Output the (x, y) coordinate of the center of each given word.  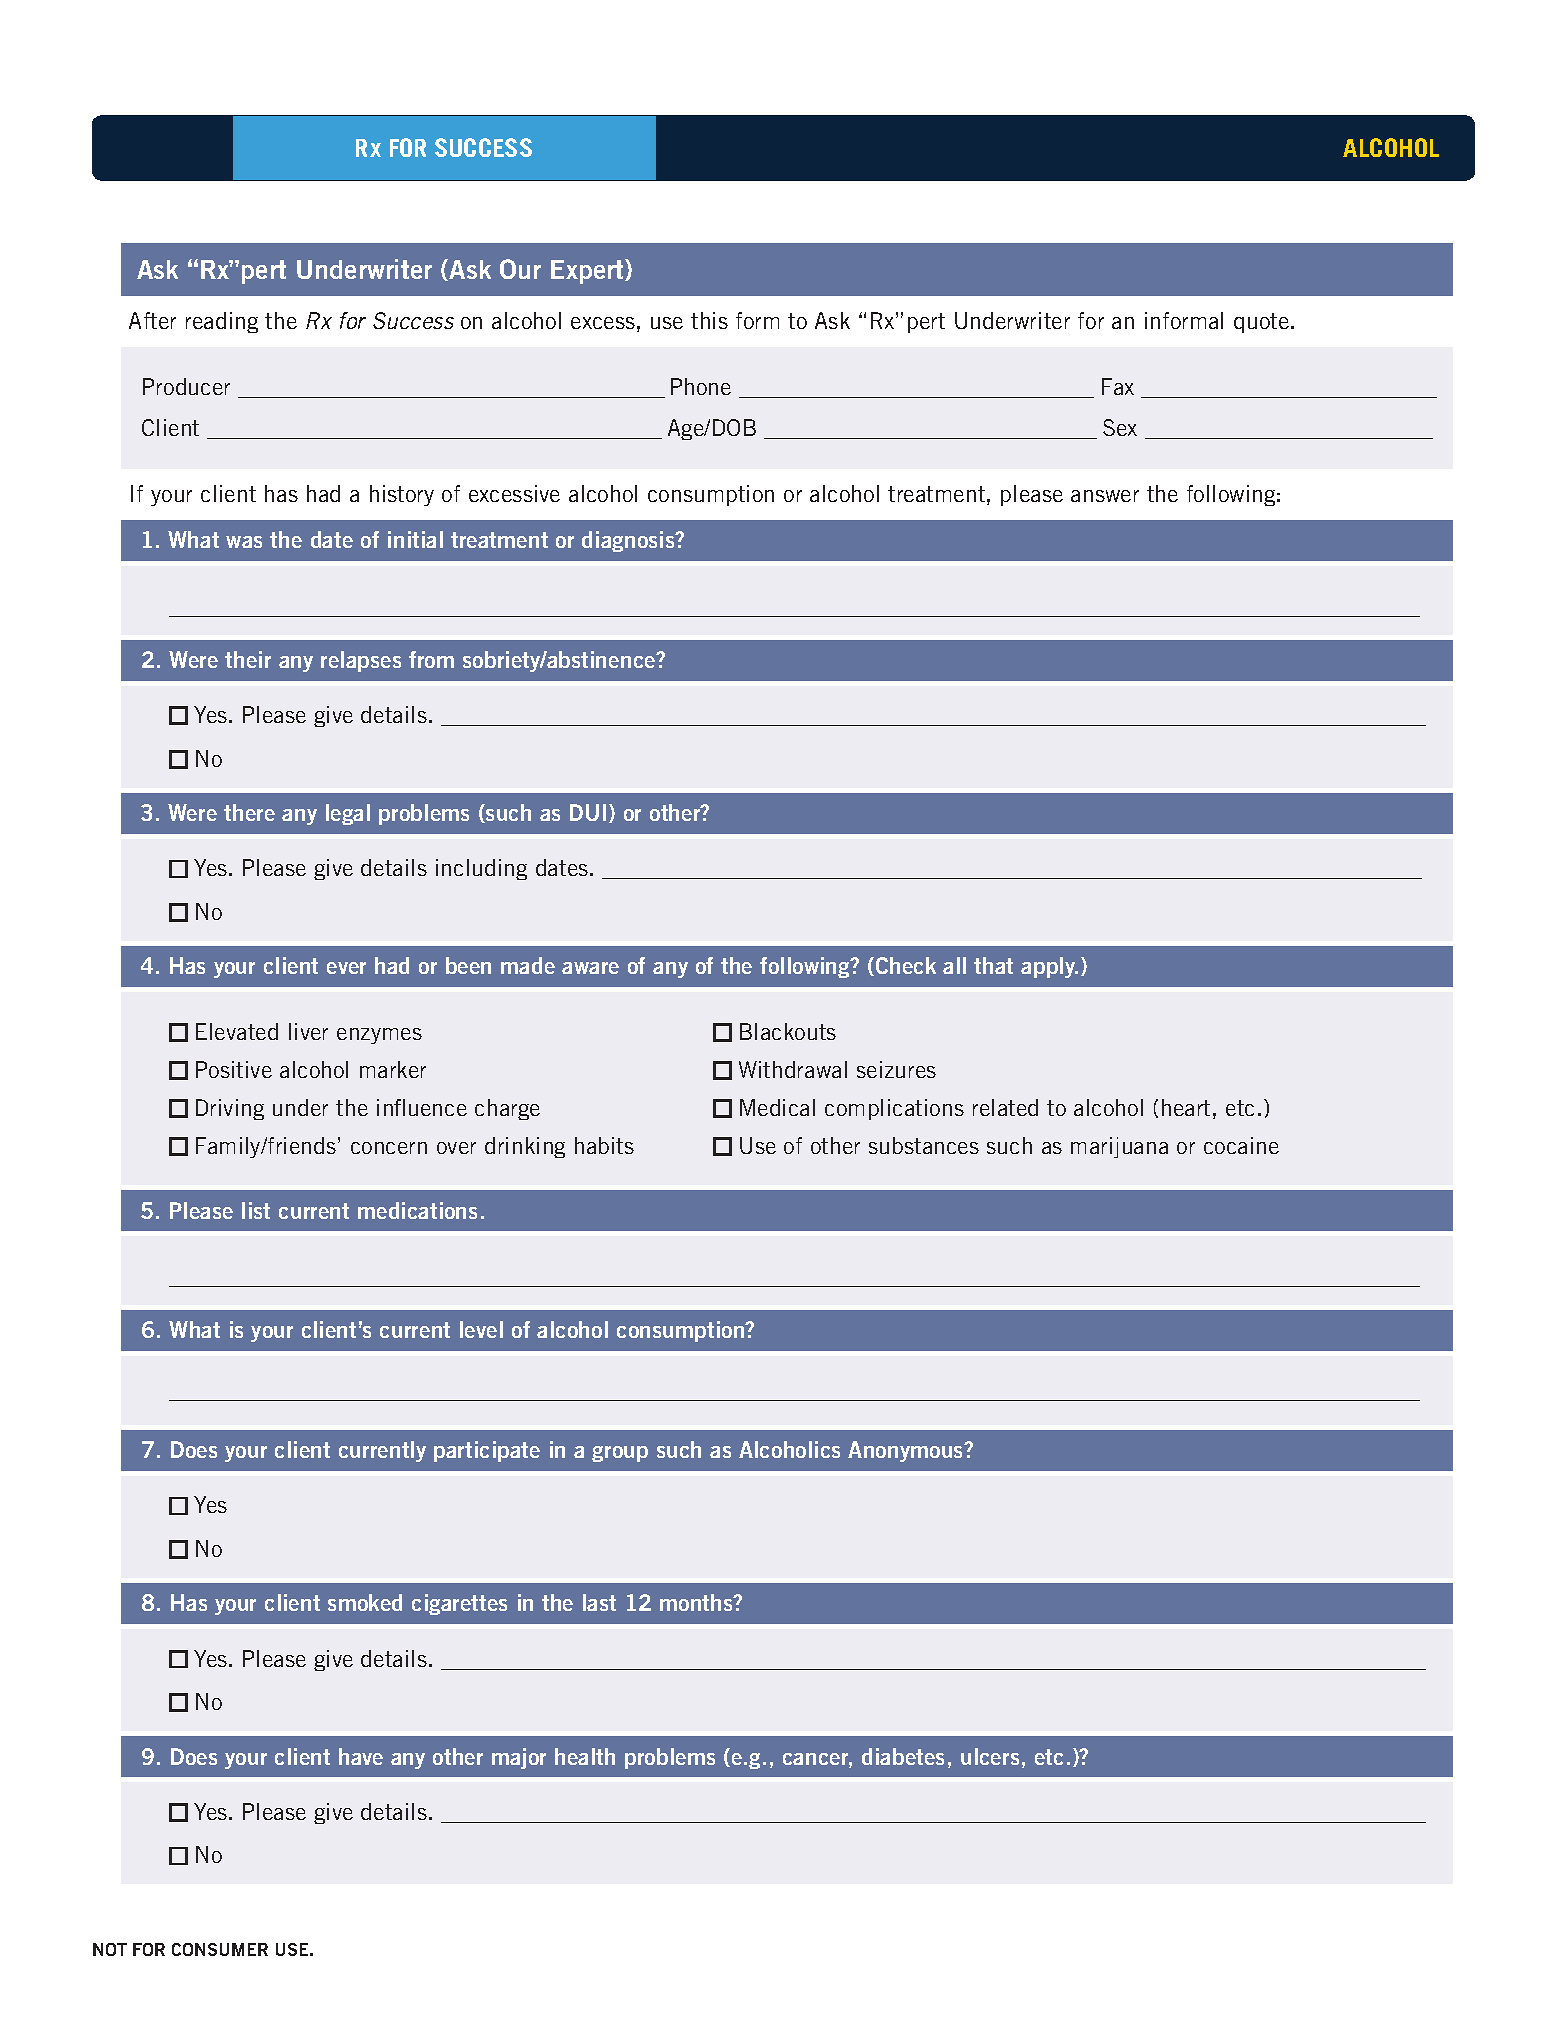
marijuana (1119, 1147)
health (585, 1756)
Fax (1118, 386)
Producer (186, 386)
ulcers (990, 1756)
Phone (701, 386)
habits (604, 1145)
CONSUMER (220, 1949)
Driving (230, 1109)
